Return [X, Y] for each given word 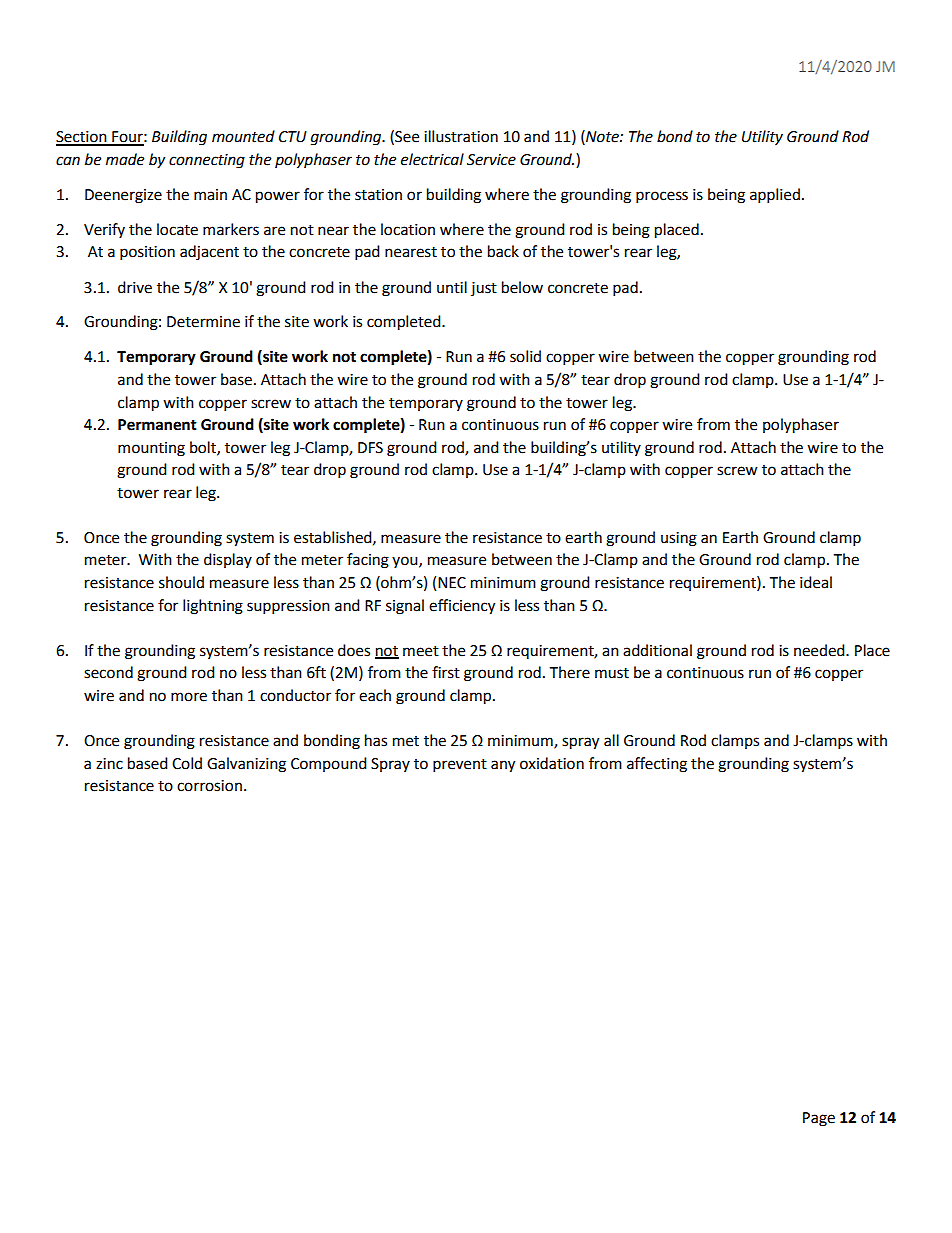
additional [657, 650]
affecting [657, 765]
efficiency [462, 607]
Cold [187, 763]
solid [525, 356]
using [679, 539]
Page [819, 1119]
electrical [432, 159]
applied [775, 196]
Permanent [157, 425]
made [125, 159]
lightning [213, 607]
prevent [460, 766]
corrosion [209, 786]
